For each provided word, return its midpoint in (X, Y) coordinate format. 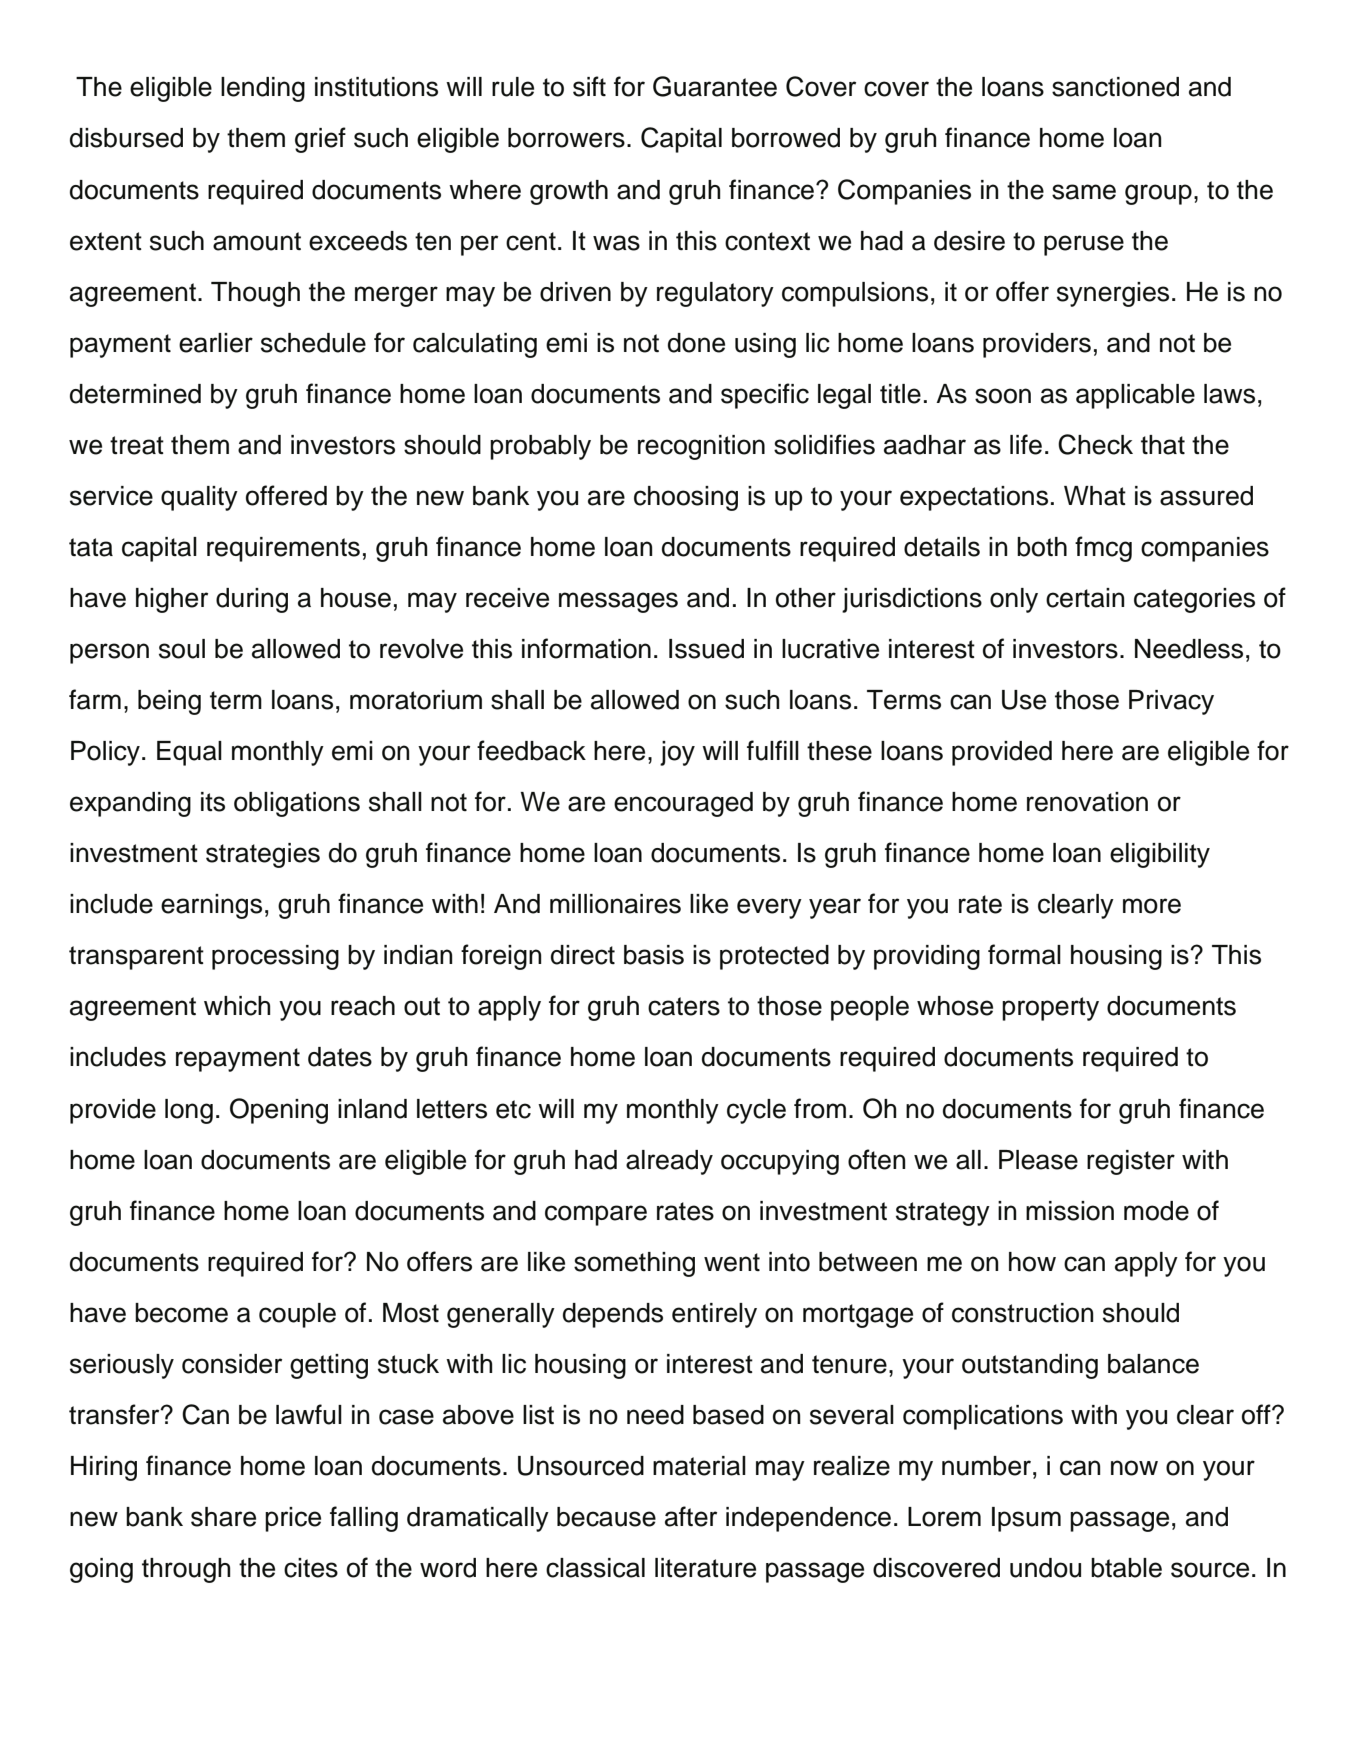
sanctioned (1115, 87)
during (252, 600)
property (1050, 1009)
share (223, 1517)
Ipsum (1026, 1519)
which (237, 1006)
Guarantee (715, 86)
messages (618, 602)
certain (1085, 598)
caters (684, 1006)
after (691, 1516)
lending (263, 89)
